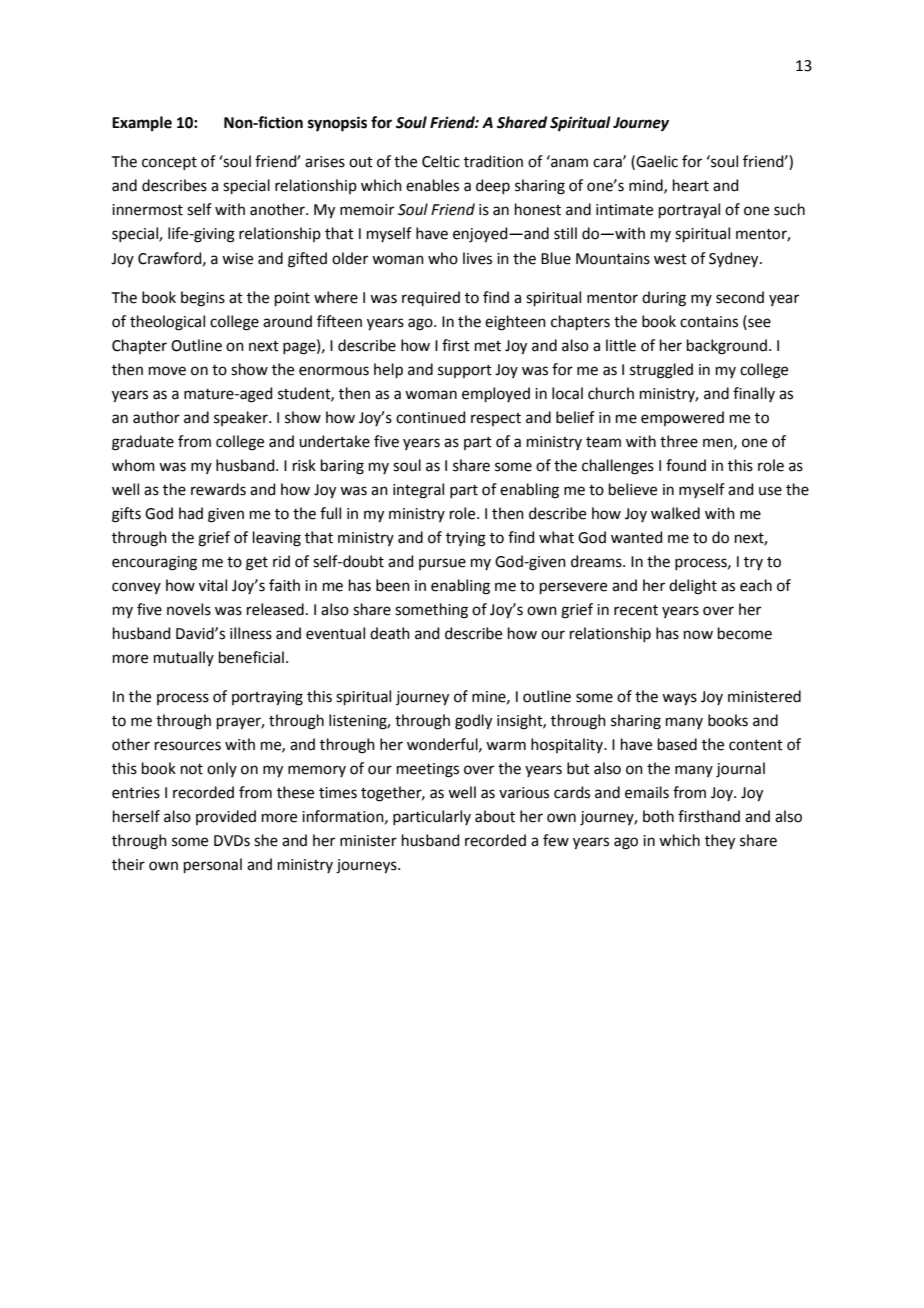 The height and width of the screenshot is (1308, 924). I want to click on heart, so click(691, 185).
